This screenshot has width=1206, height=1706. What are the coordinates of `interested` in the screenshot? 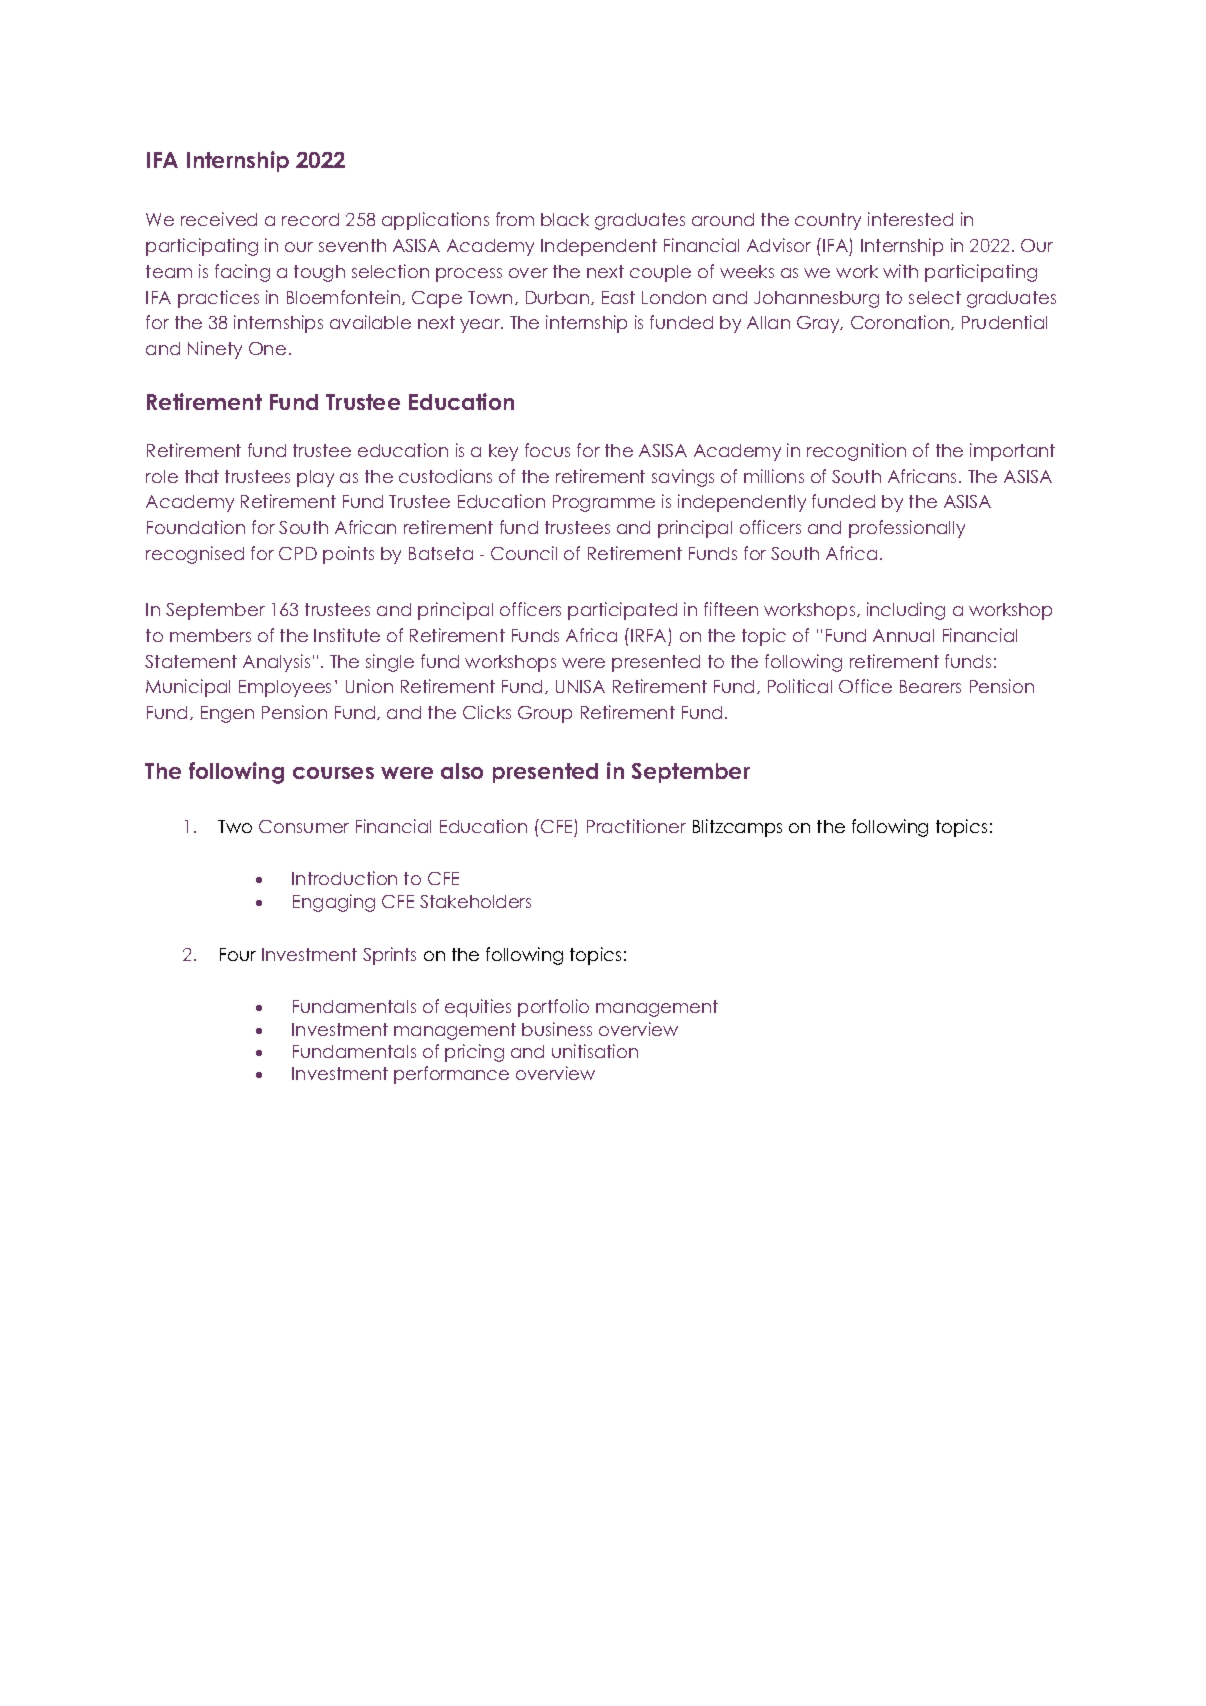 It's located at (910, 219).
